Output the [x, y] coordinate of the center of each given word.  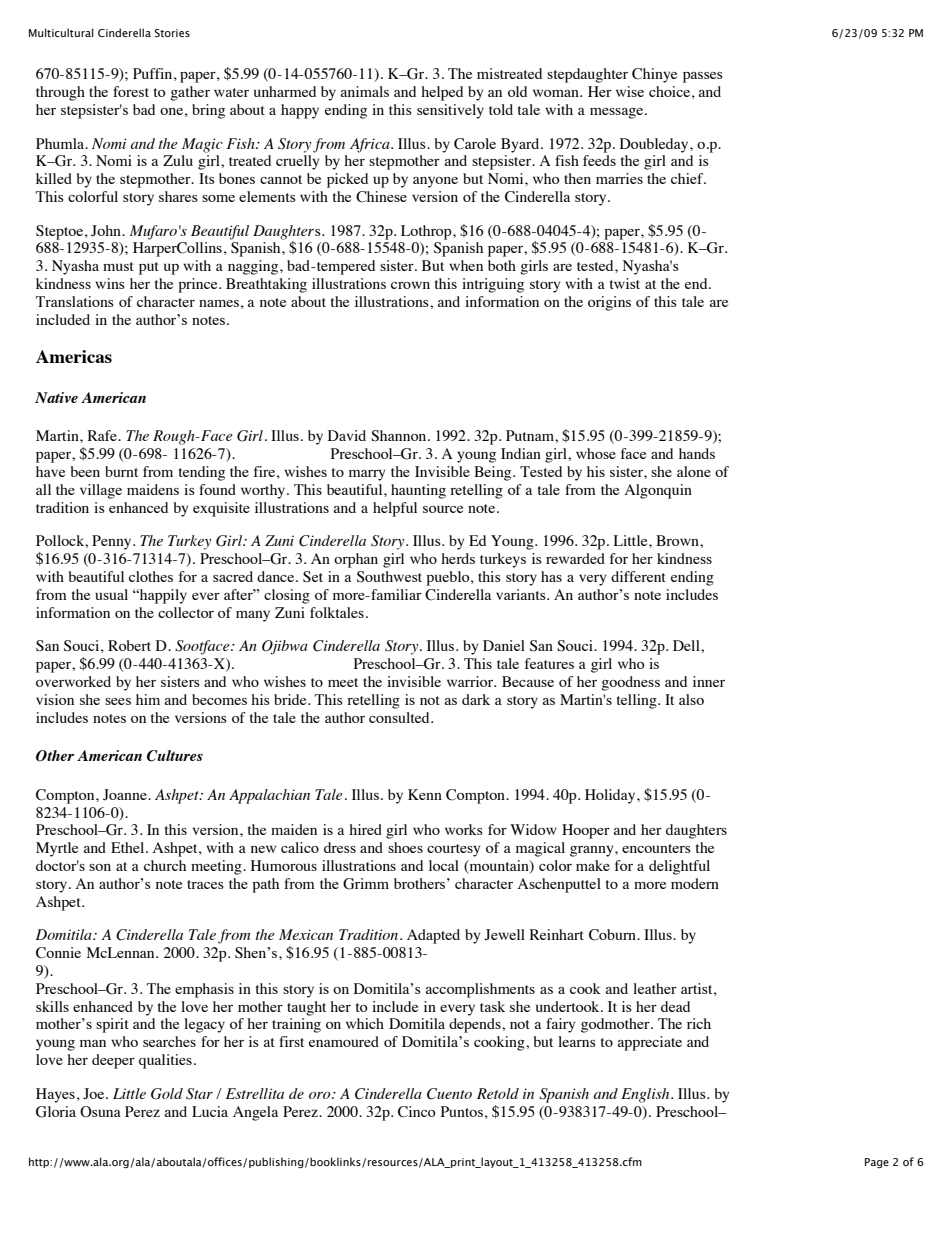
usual [111, 594]
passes [703, 77]
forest [131, 91]
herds [458, 558]
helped [442, 93]
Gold [167, 1094]
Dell [687, 645]
